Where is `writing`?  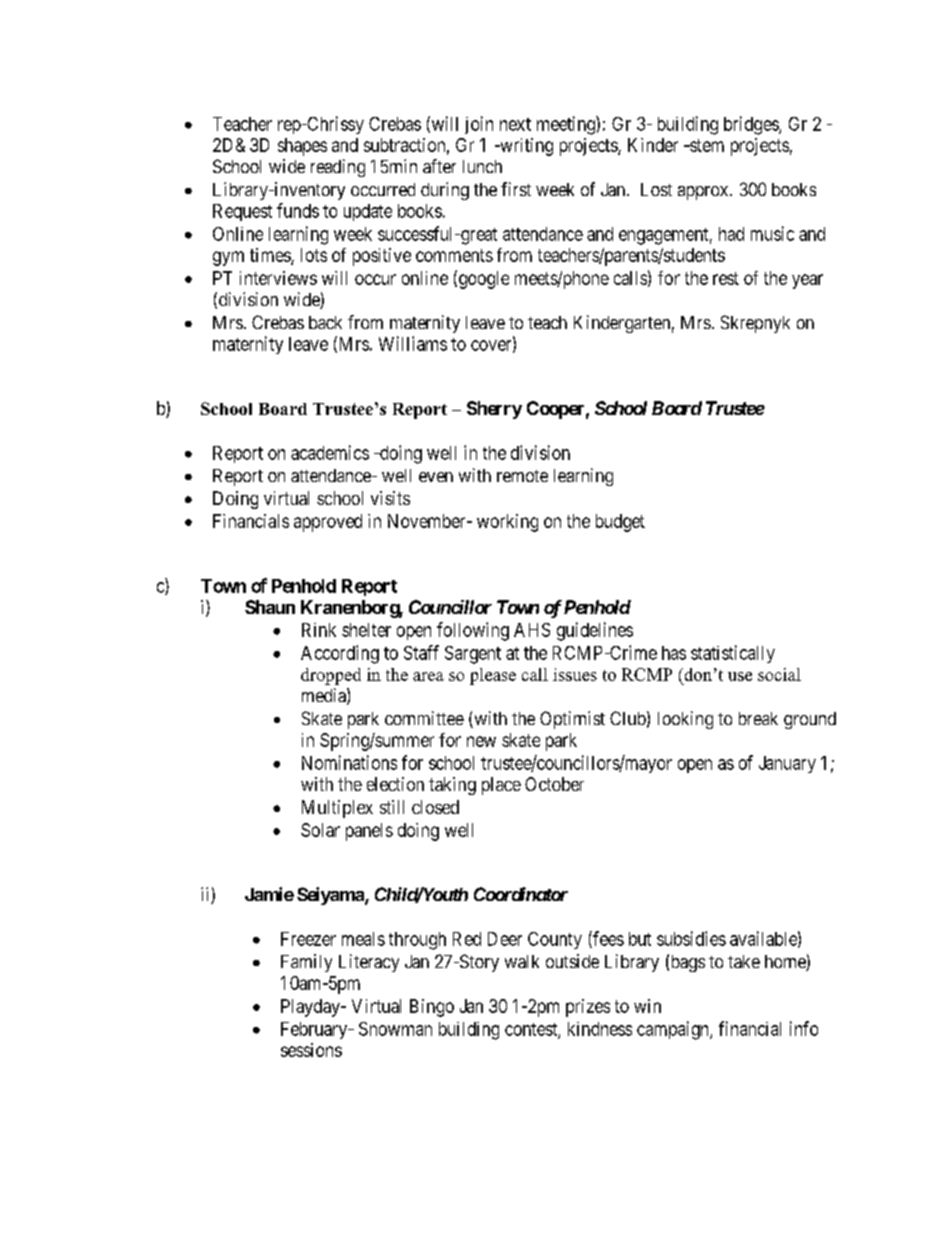
writing is located at coordinates (525, 147).
